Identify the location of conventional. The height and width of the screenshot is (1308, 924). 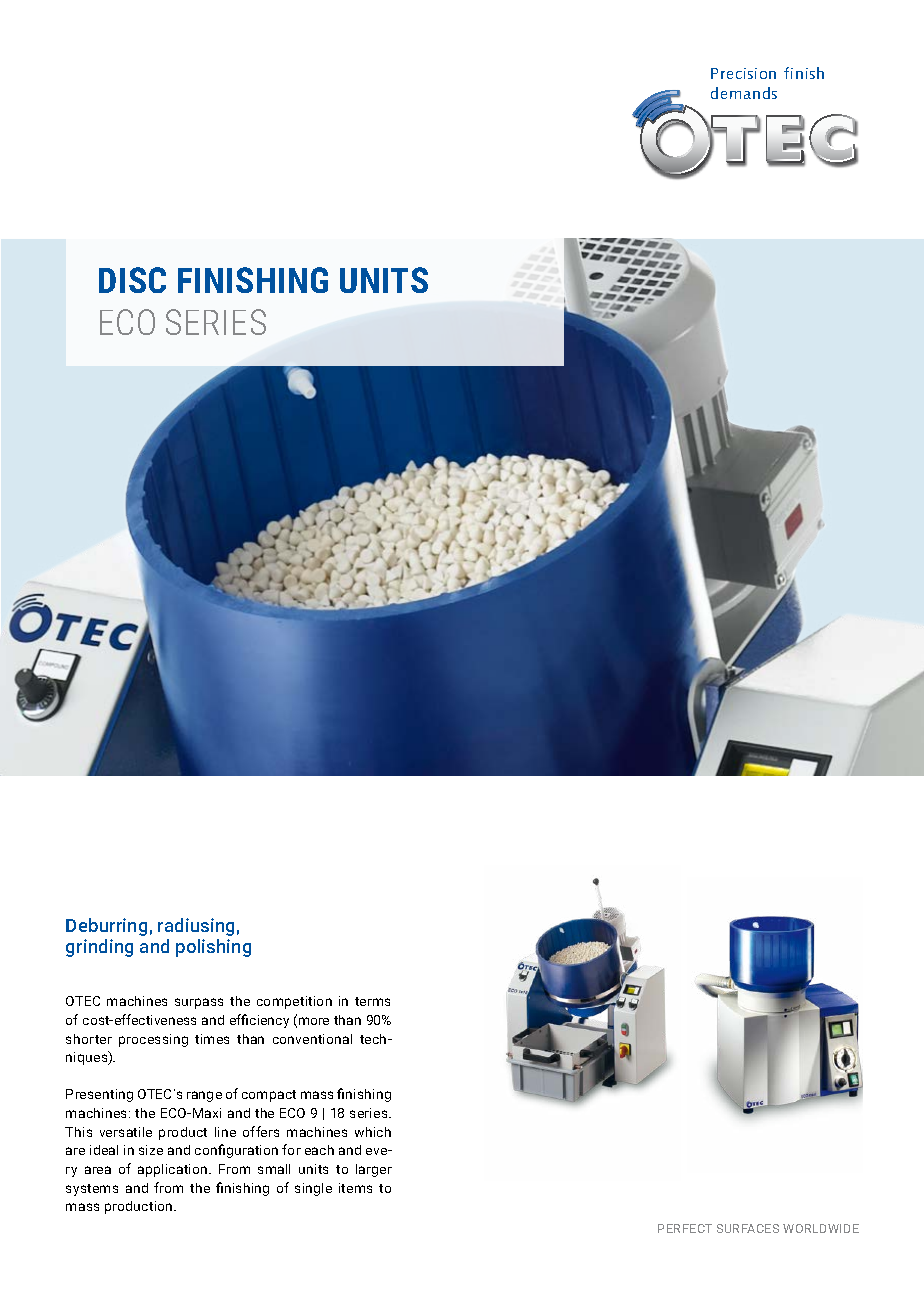
(312, 1039).
